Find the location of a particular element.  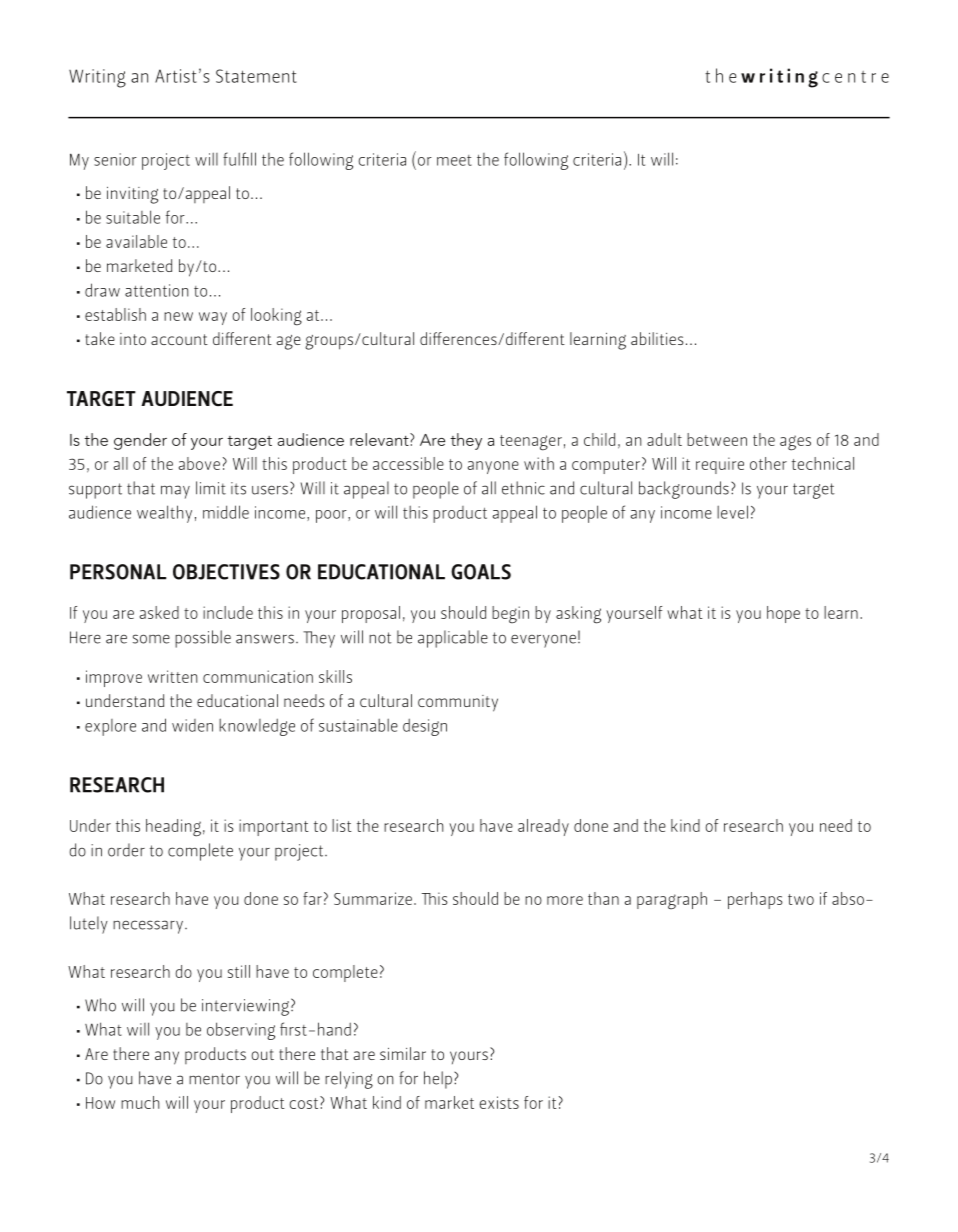

centre is located at coordinates (855, 77).
